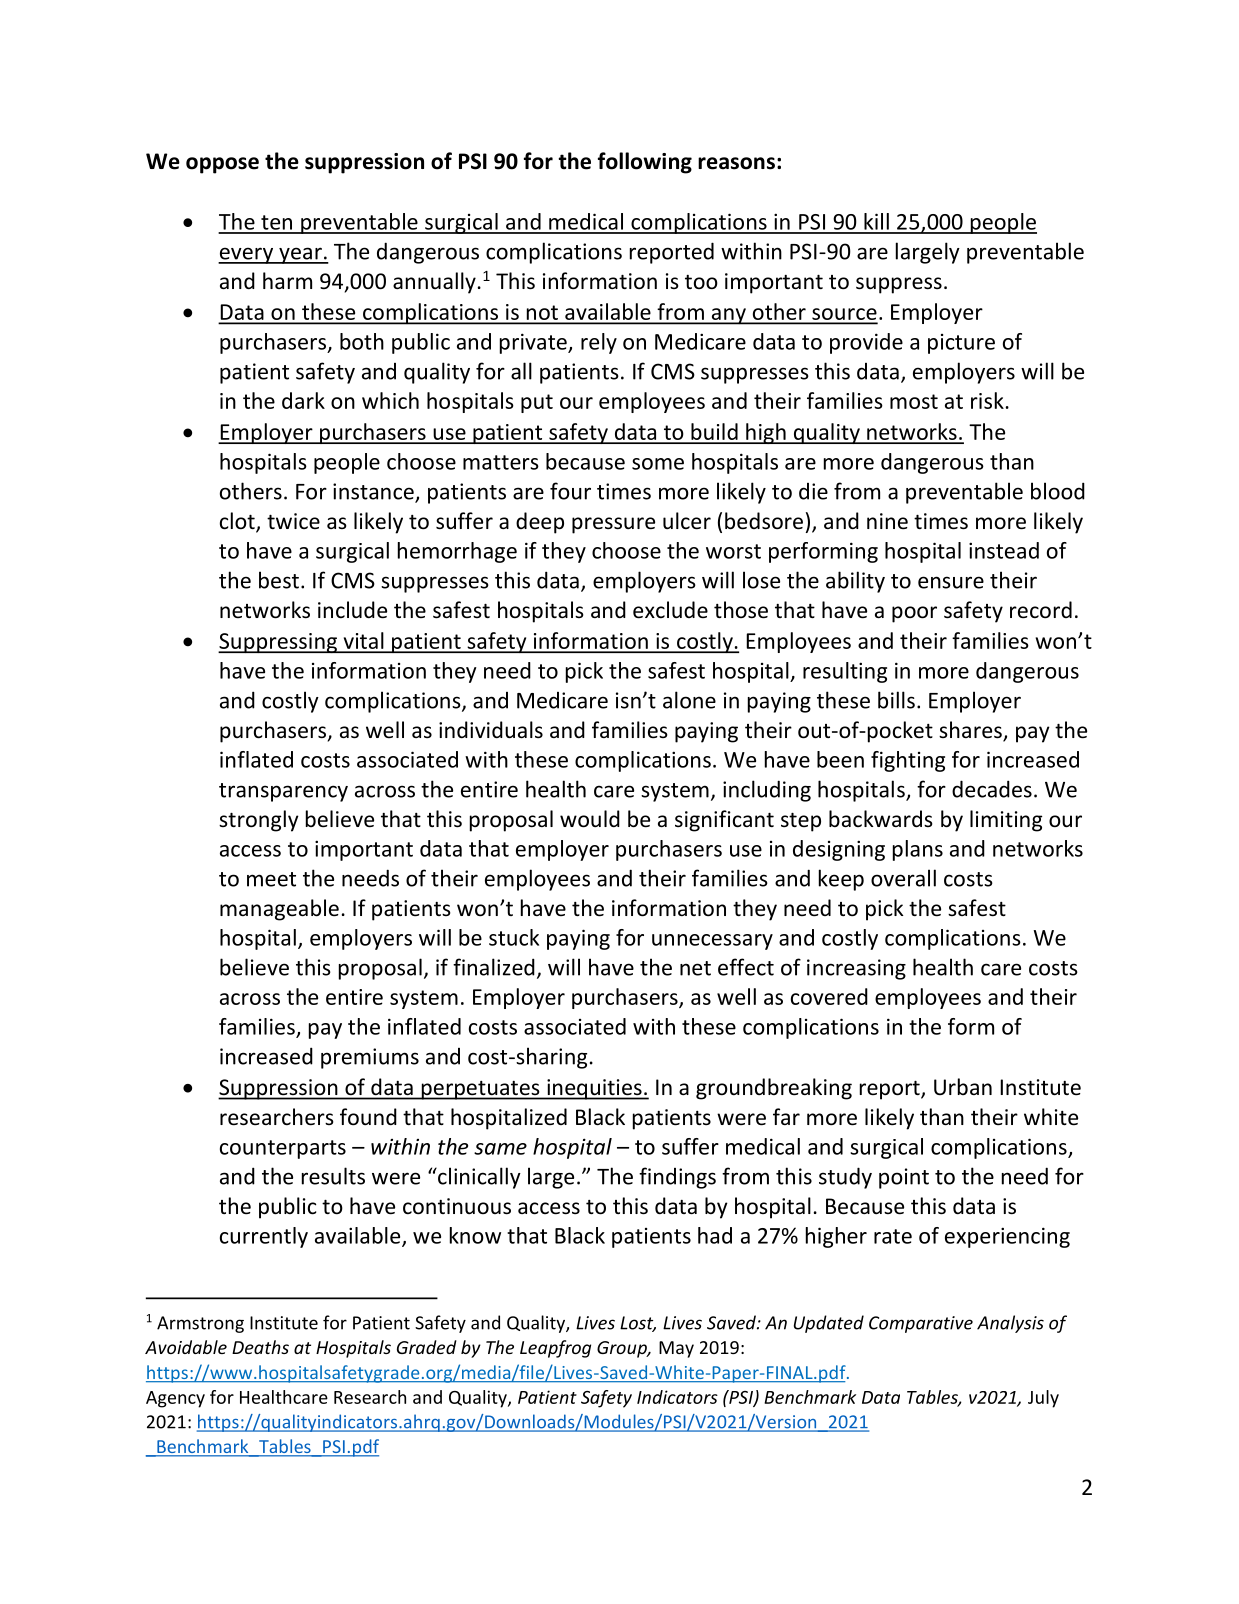 Image resolution: width=1239 pixels, height=1604 pixels. What do you see at coordinates (951, 582) in the image?
I see `ensure` at bounding box center [951, 582].
